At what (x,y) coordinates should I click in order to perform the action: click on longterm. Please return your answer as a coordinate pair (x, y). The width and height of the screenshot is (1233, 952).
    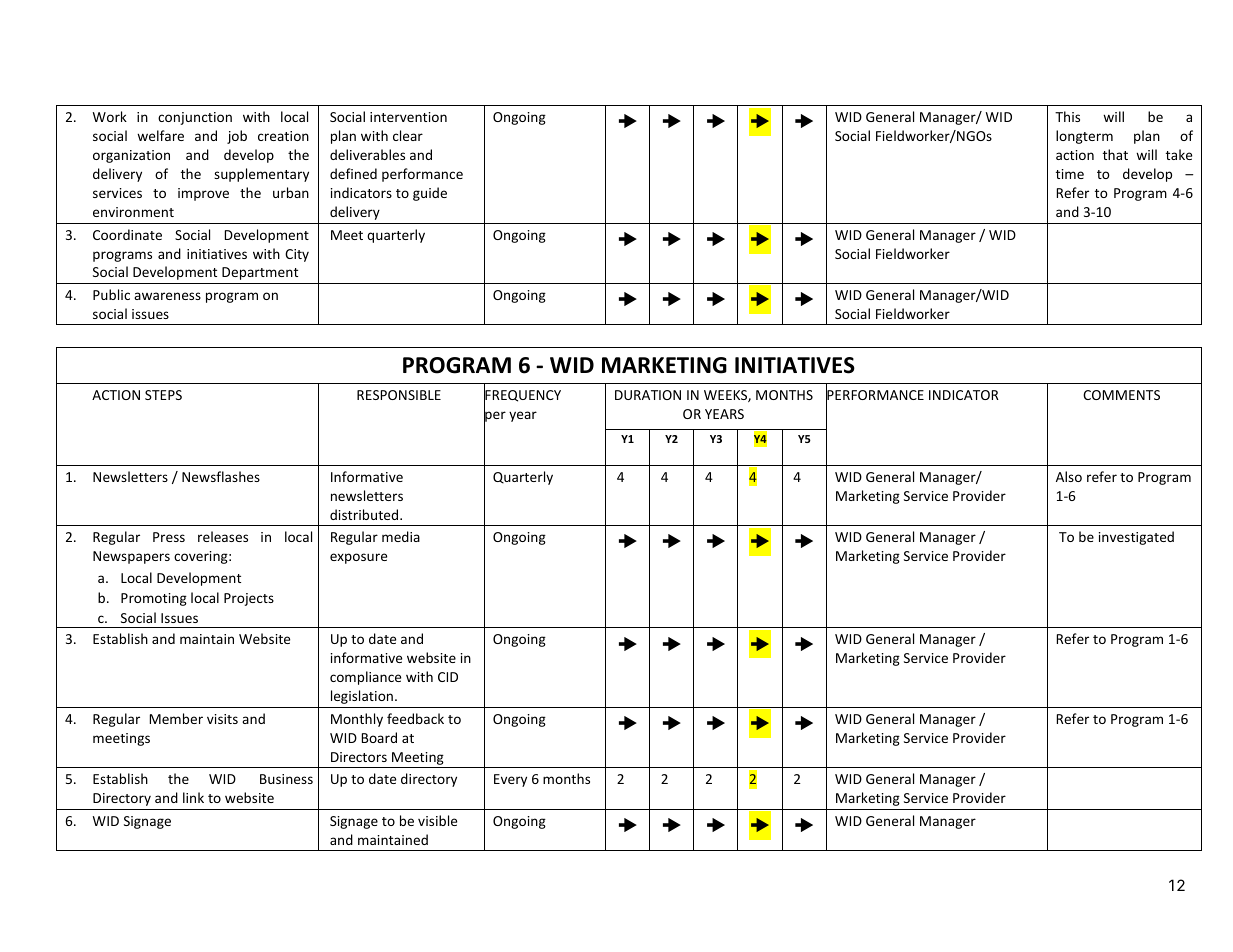
    Looking at the image, I should click on (1084, 137).
